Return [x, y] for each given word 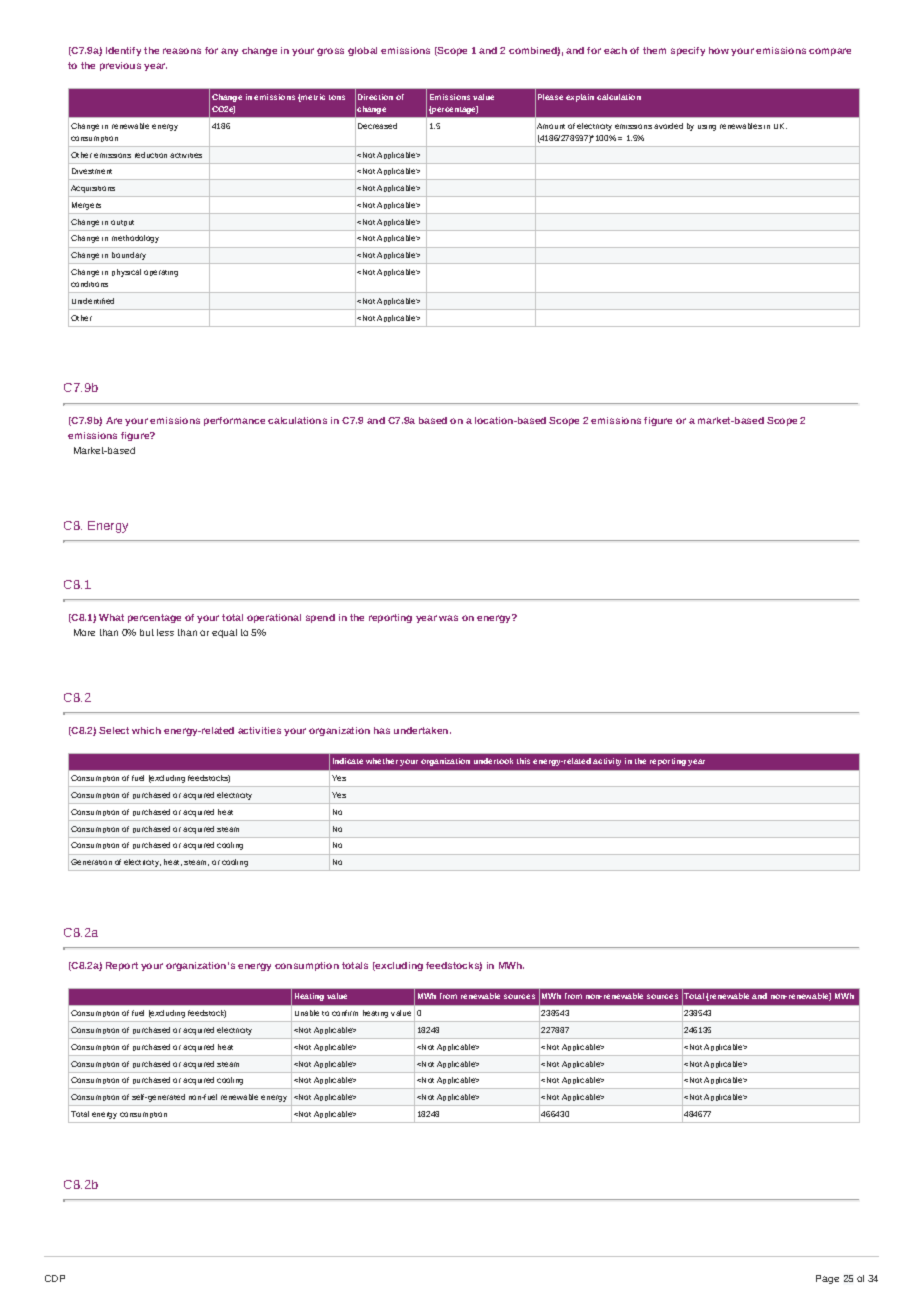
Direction [375, 97]
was [448, 618]
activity [607, 762]
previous [120, 66]
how [719, 50]
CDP [55, 1278]
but [147, 632]
